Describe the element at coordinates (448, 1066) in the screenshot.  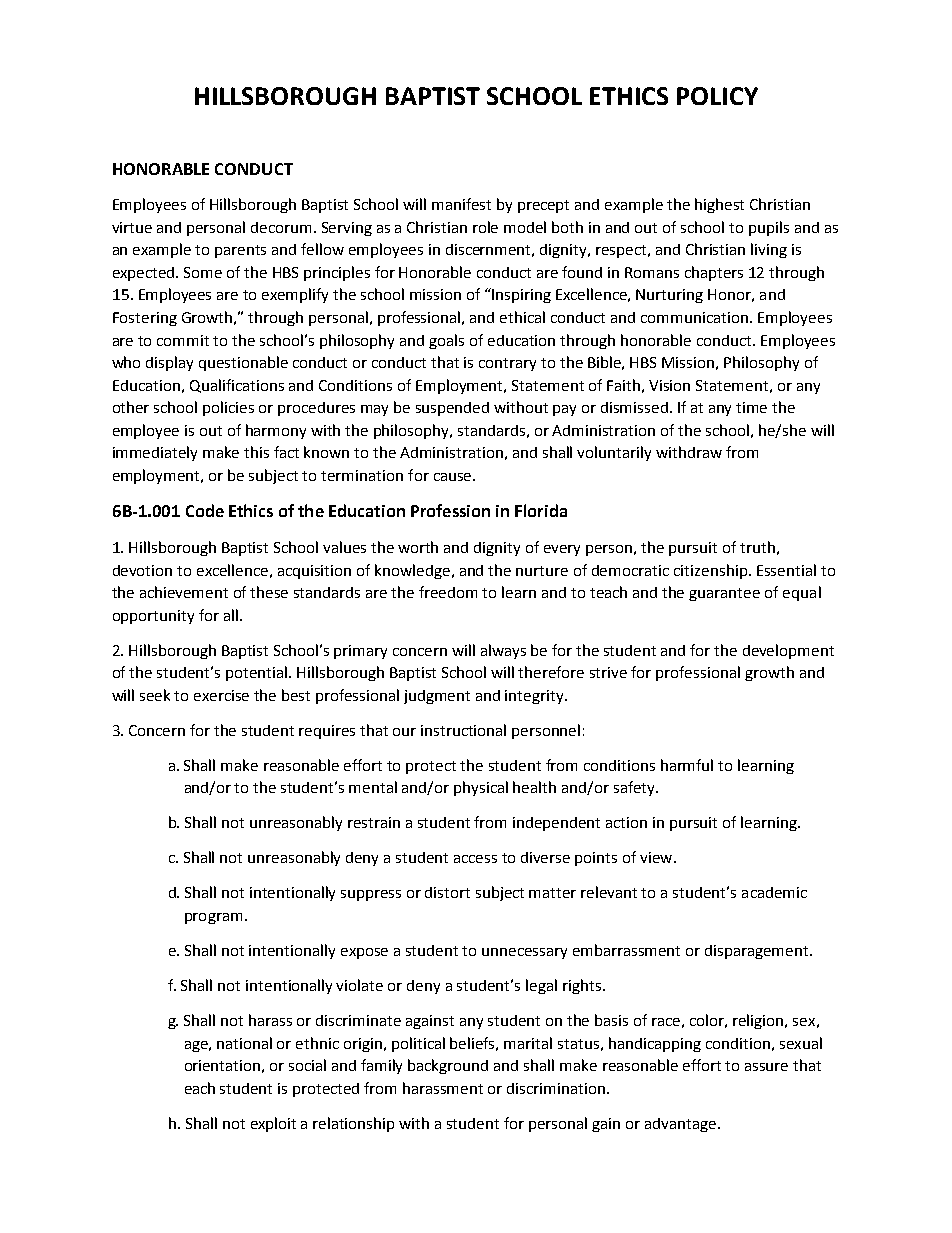
I see `background` at that location.
